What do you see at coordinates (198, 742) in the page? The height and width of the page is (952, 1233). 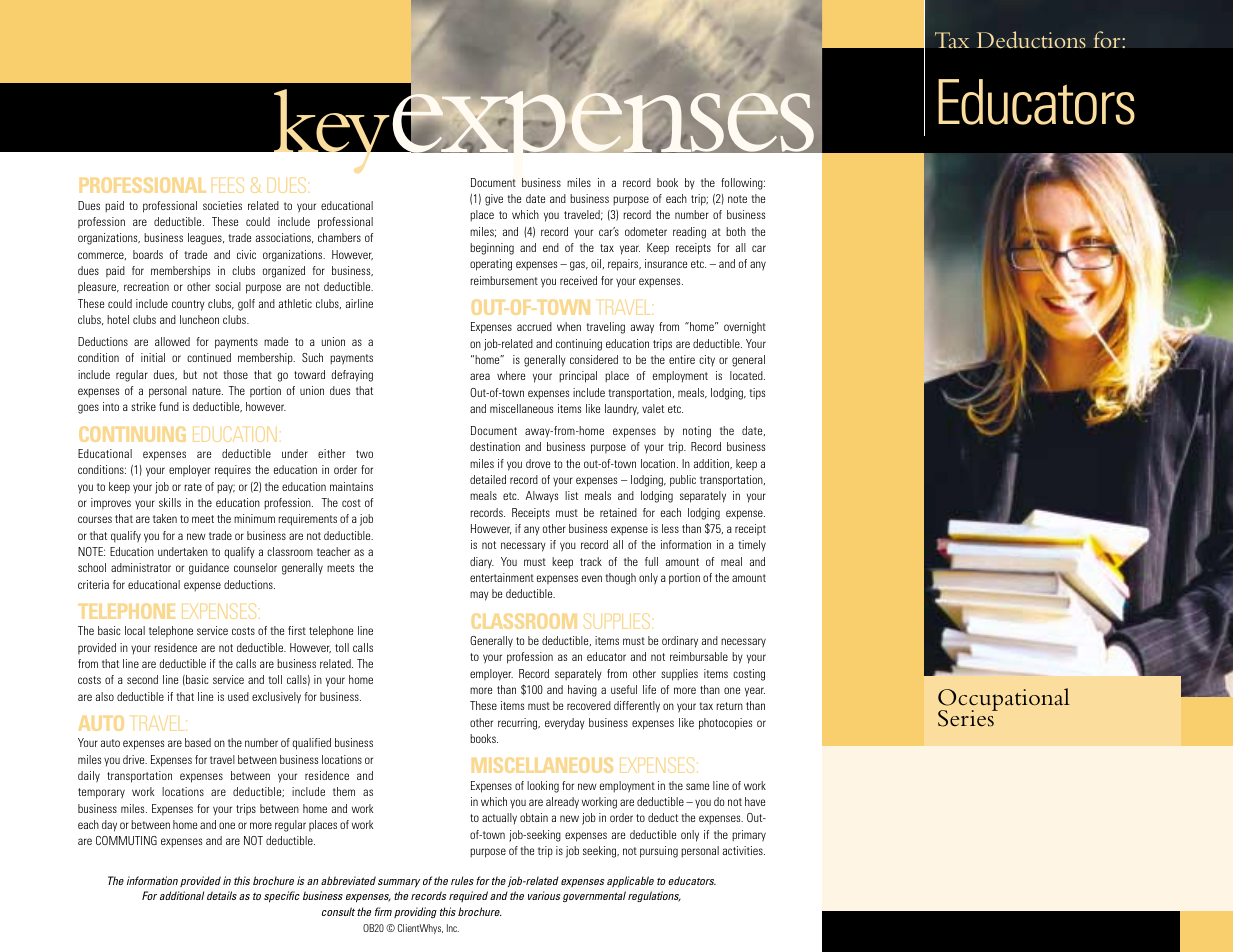 I see `based` at bounding box center [198, 742].
